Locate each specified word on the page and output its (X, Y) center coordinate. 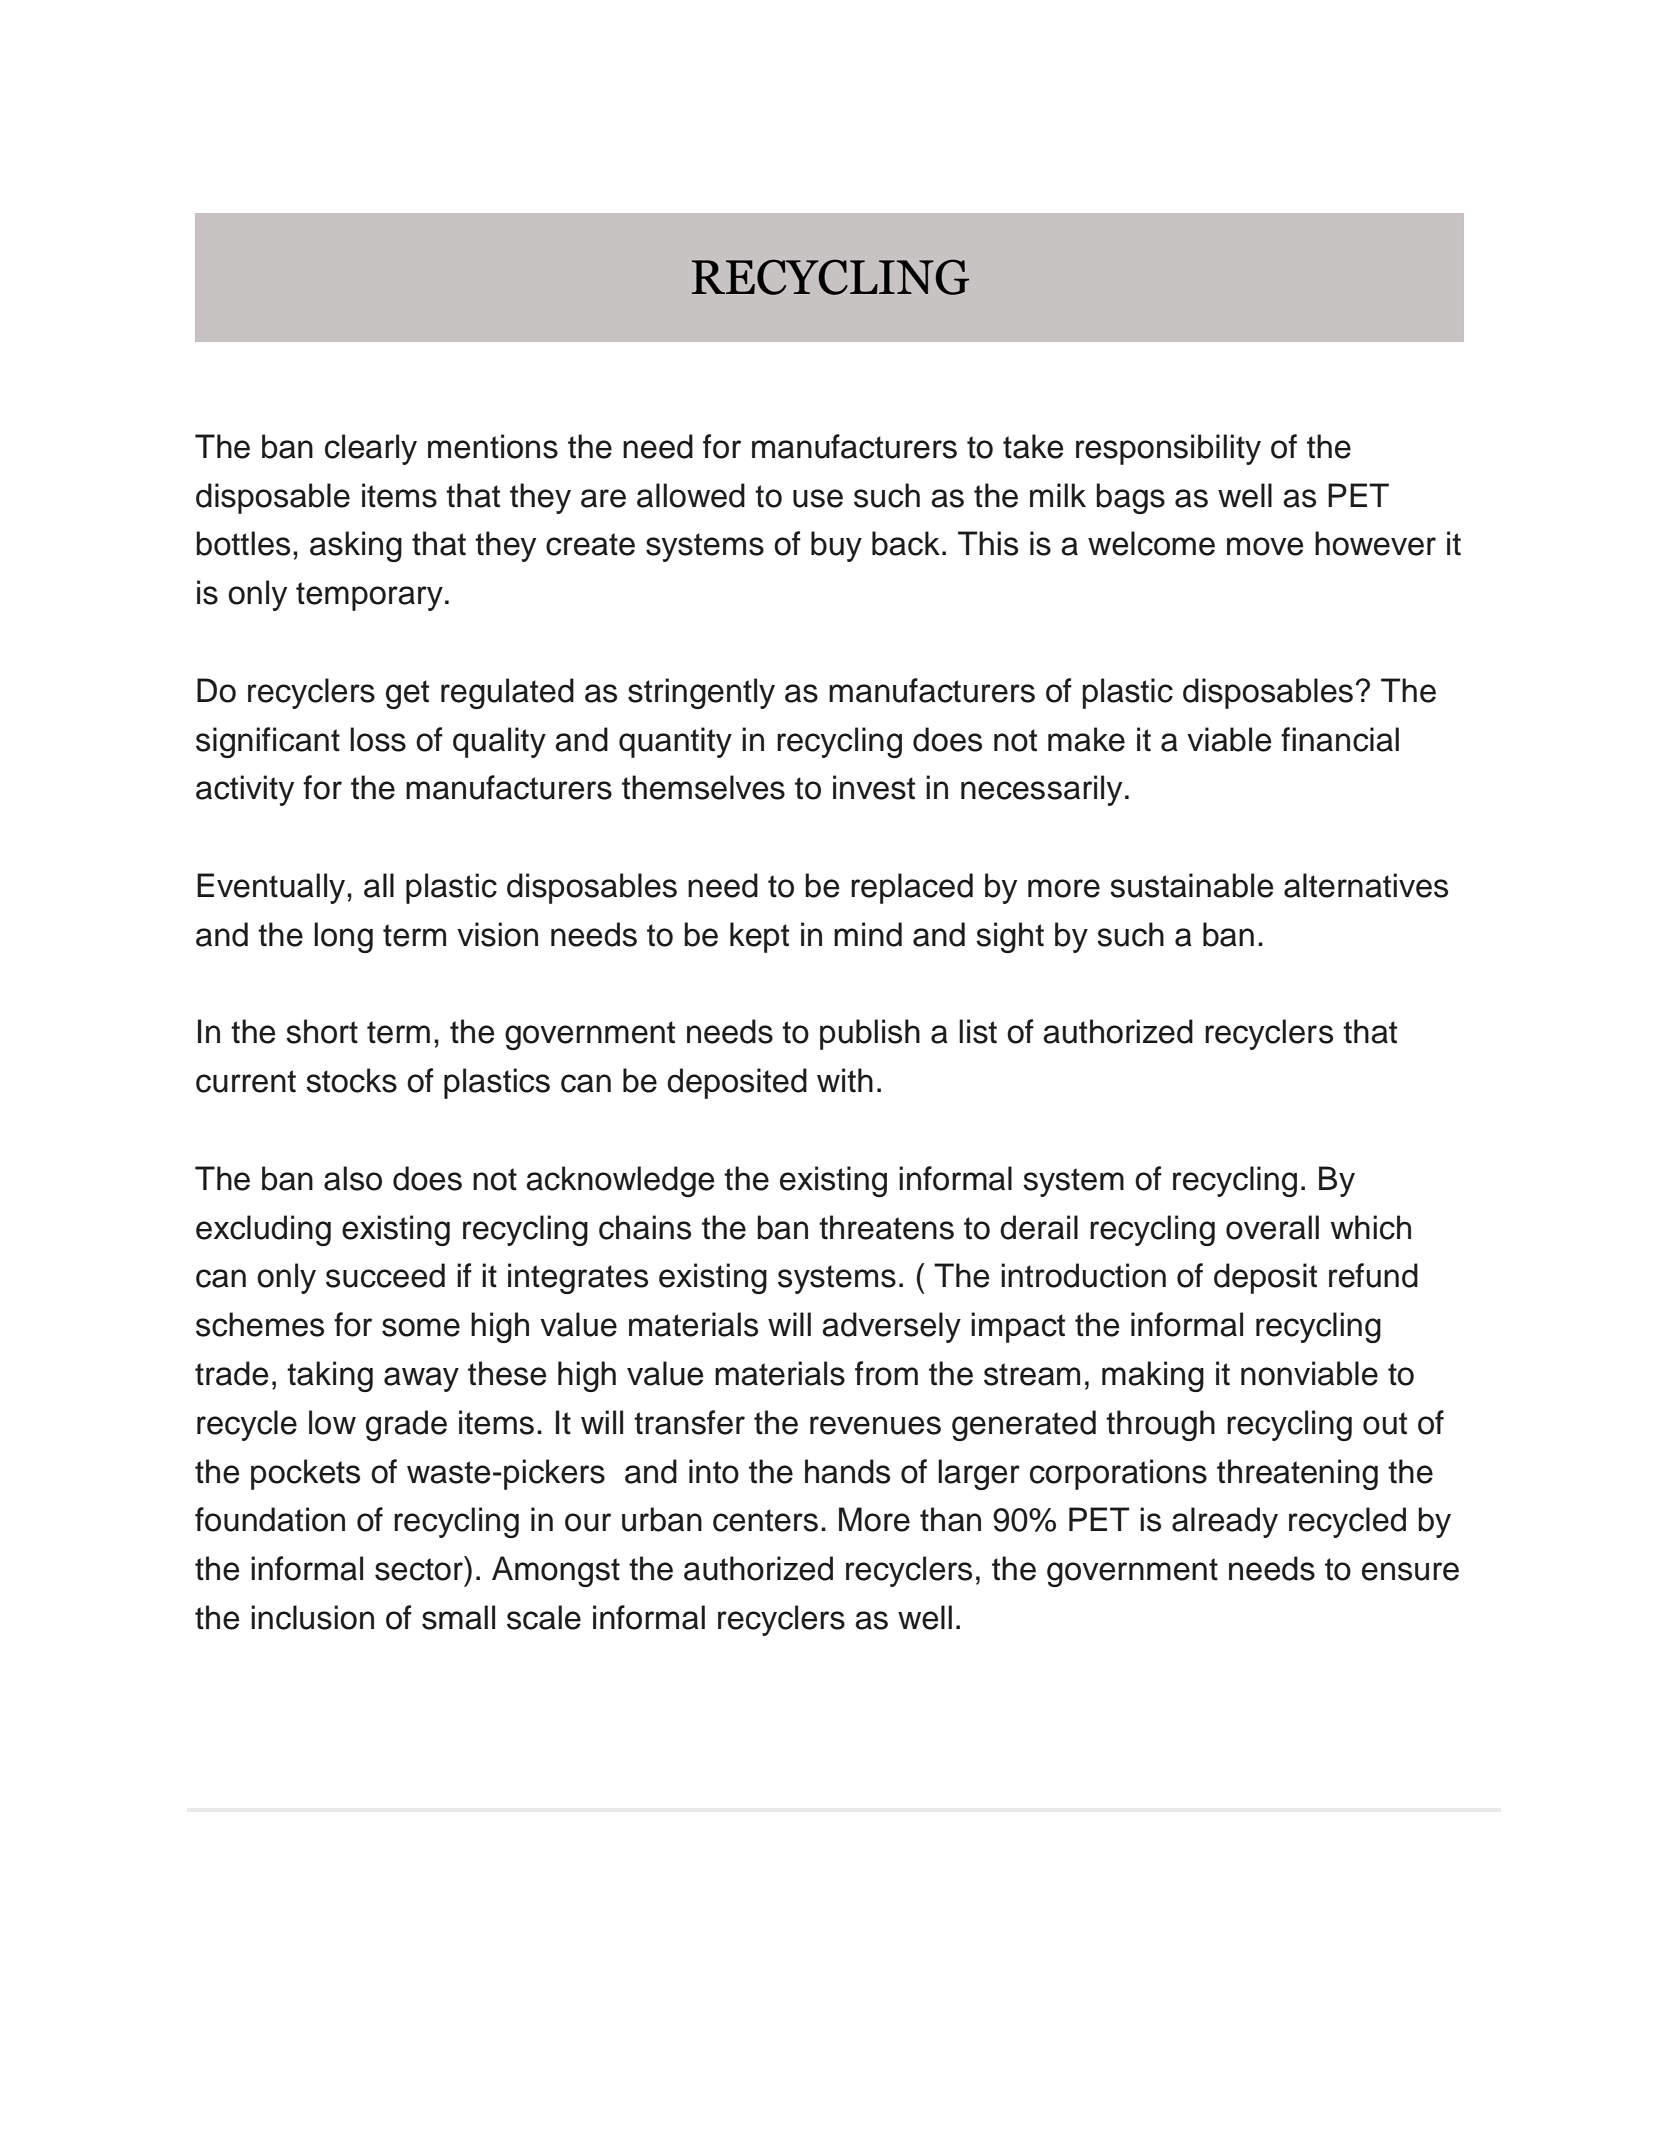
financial (1340, 739)
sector (420, 1568)
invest (874, 787)
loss (378, 739)
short (322, 1031)
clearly (371, 449)
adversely (891, 1327)
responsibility (1168, 449)
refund (1373, 1275)
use (818, 498)
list (978, 1031)
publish (870, 1034)
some (421, 1327)
